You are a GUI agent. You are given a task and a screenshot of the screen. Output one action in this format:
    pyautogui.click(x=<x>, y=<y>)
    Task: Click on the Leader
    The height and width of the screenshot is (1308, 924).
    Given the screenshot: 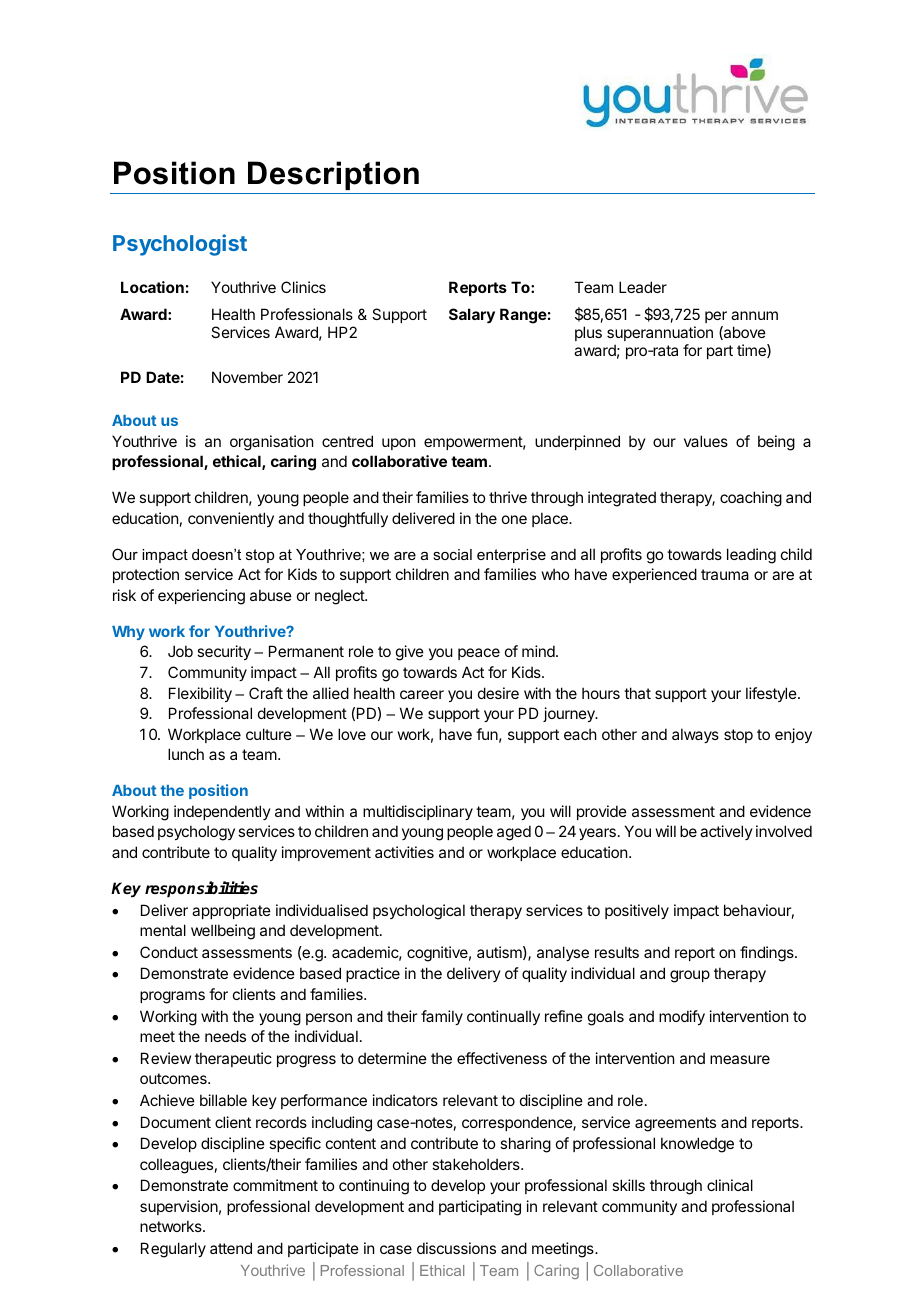 What is the action you would take?
    pyautogui.click(x=643, y=287)
